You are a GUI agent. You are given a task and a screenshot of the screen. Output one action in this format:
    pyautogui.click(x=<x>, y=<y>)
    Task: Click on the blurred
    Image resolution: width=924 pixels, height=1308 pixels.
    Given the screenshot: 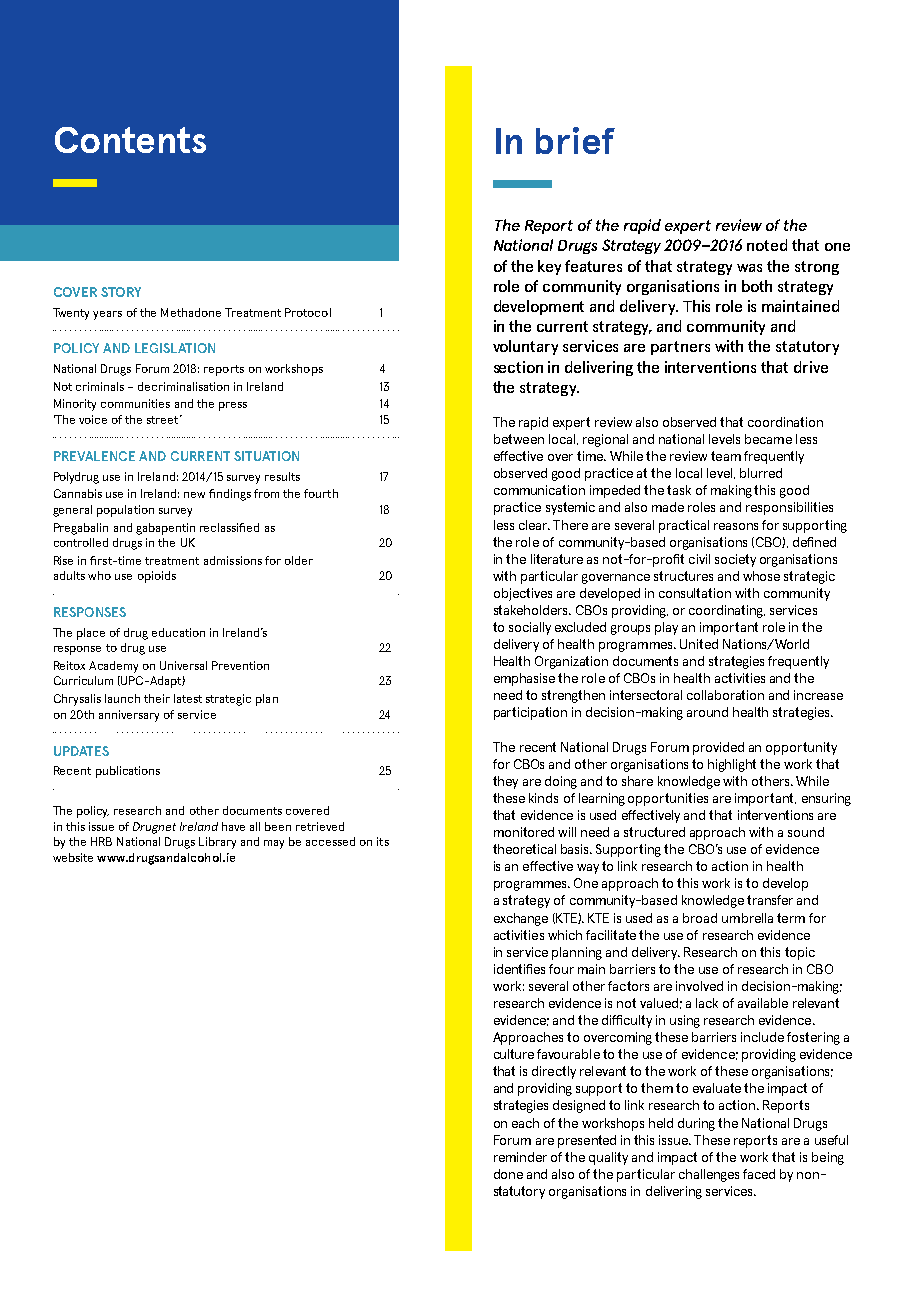 What is the action you would take?
    pyautogui.click(x=761, y=473)
